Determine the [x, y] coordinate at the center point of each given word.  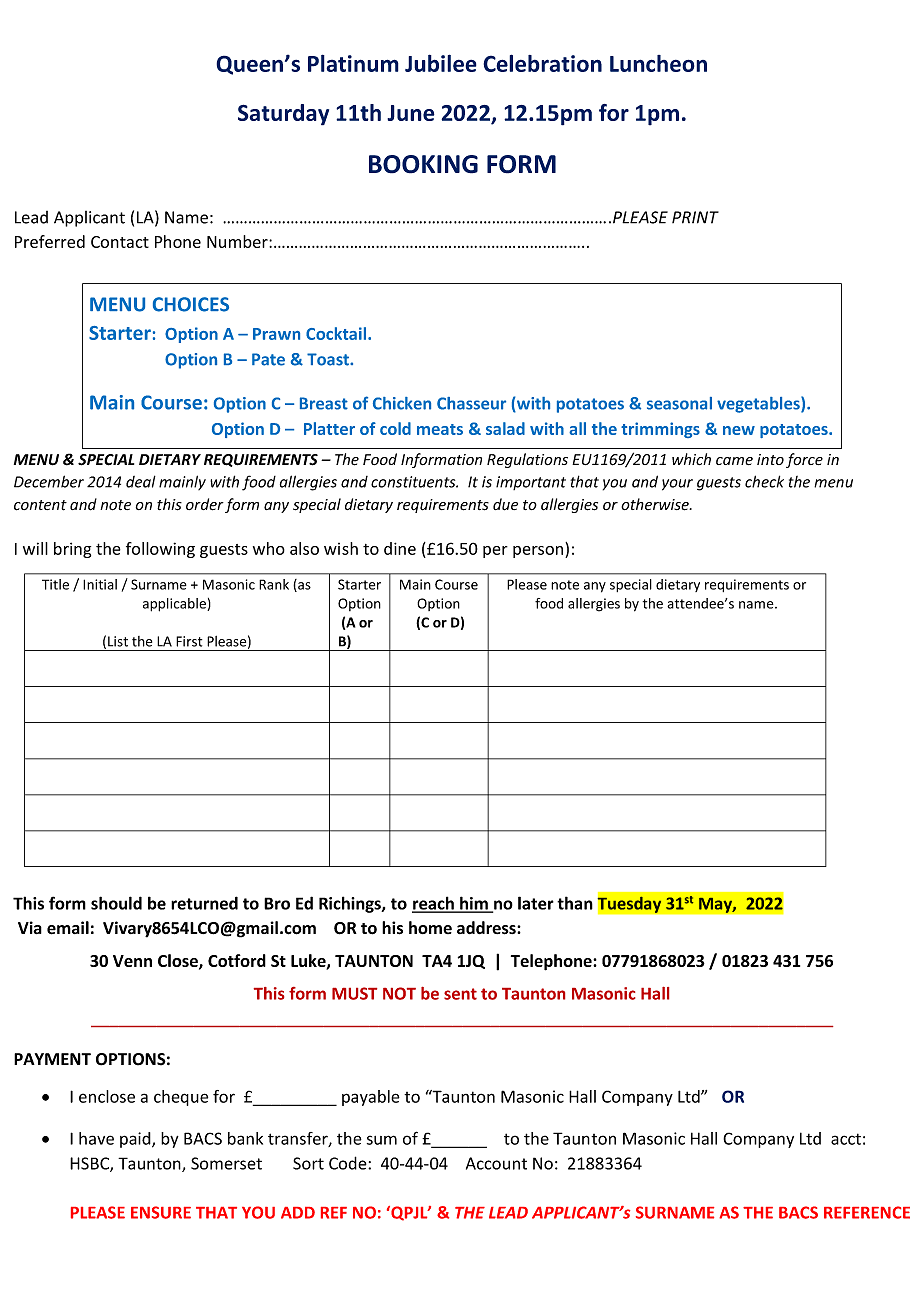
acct [846, 1139]
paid [136, 1140]
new [739, 430]
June [411, 113]
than [575, 903]
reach [434, 904]
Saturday [283, 115]
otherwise [656, 504]
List [118, 641]
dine [400, 548]
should [116, 903]
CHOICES [191, 304]
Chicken [402, 403]
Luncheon [658, 63]
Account [496, 1163]
